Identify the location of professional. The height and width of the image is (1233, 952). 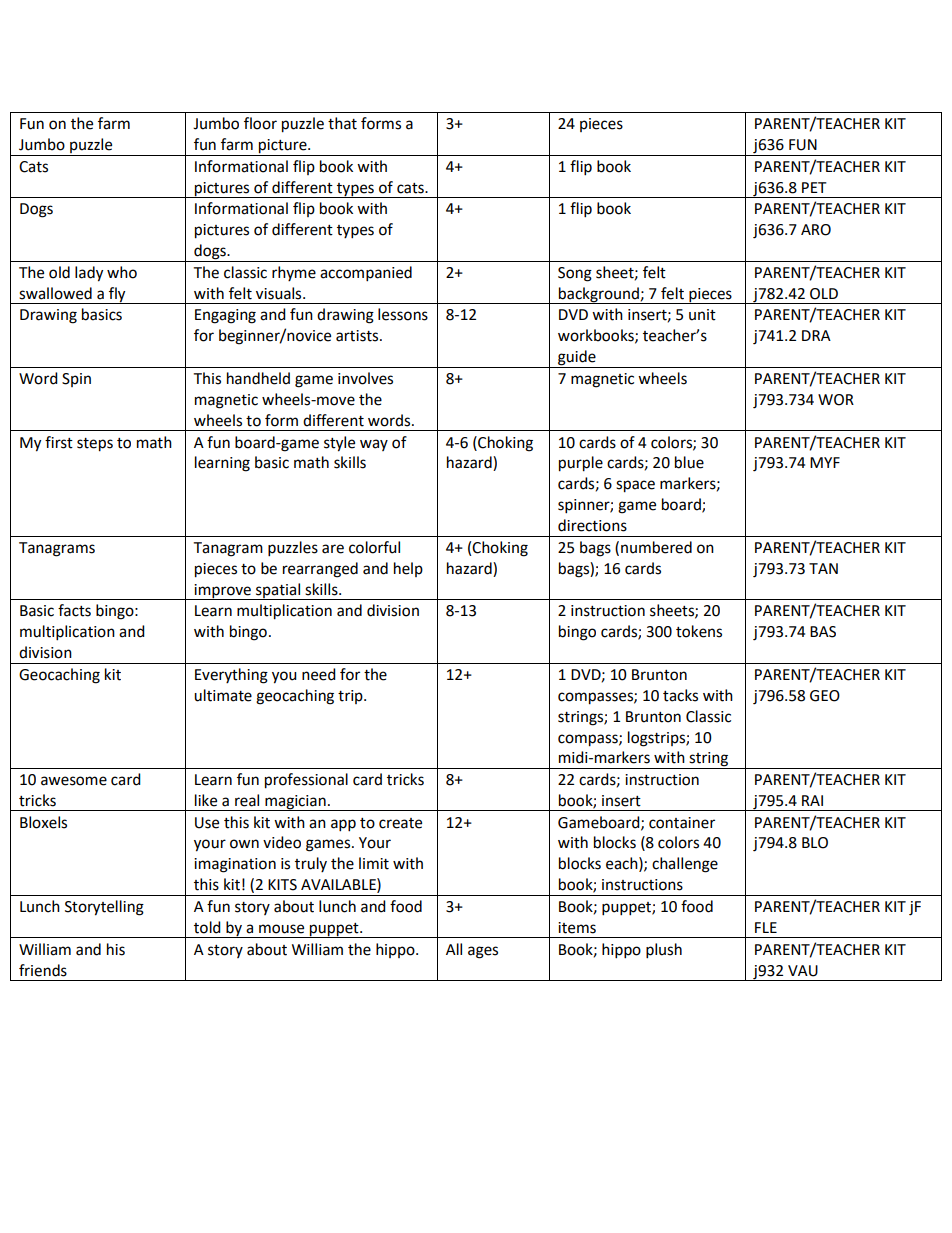
(306, 781).
